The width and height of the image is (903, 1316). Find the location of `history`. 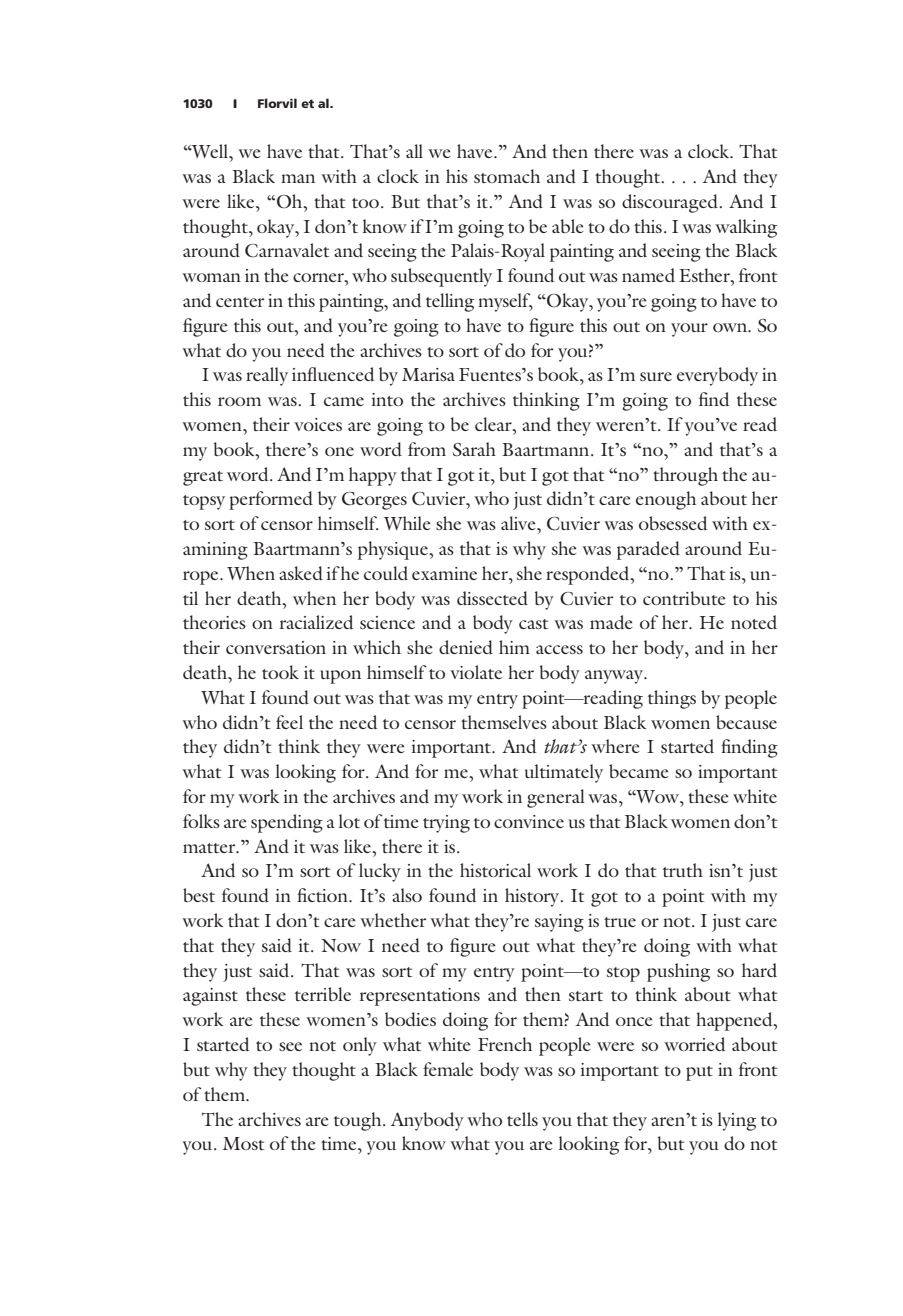

history is located at coordinates (533, 897).
